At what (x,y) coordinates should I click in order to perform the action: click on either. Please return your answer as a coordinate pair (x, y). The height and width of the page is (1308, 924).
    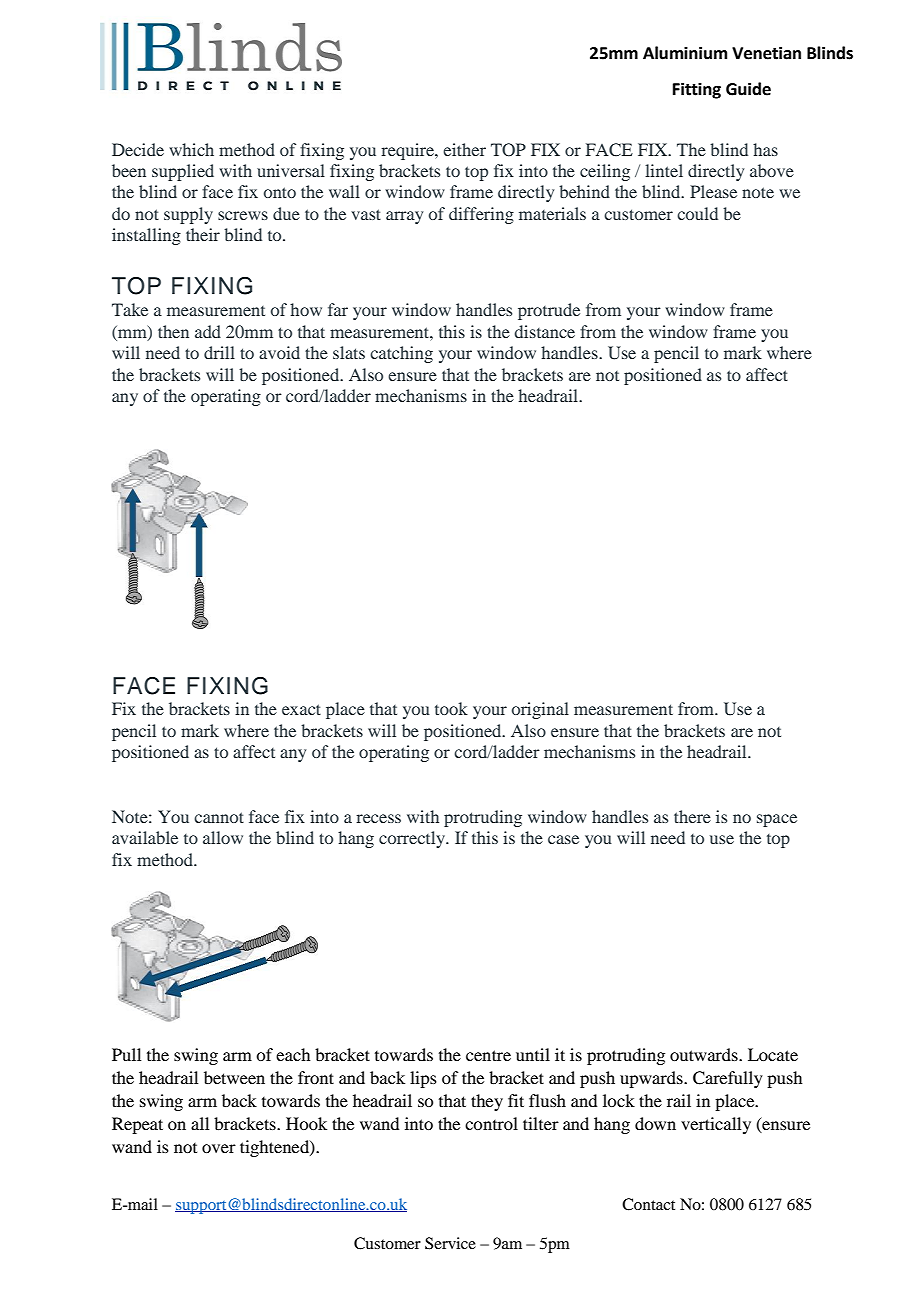
    Looking at the image, I should click on (464, 149).
